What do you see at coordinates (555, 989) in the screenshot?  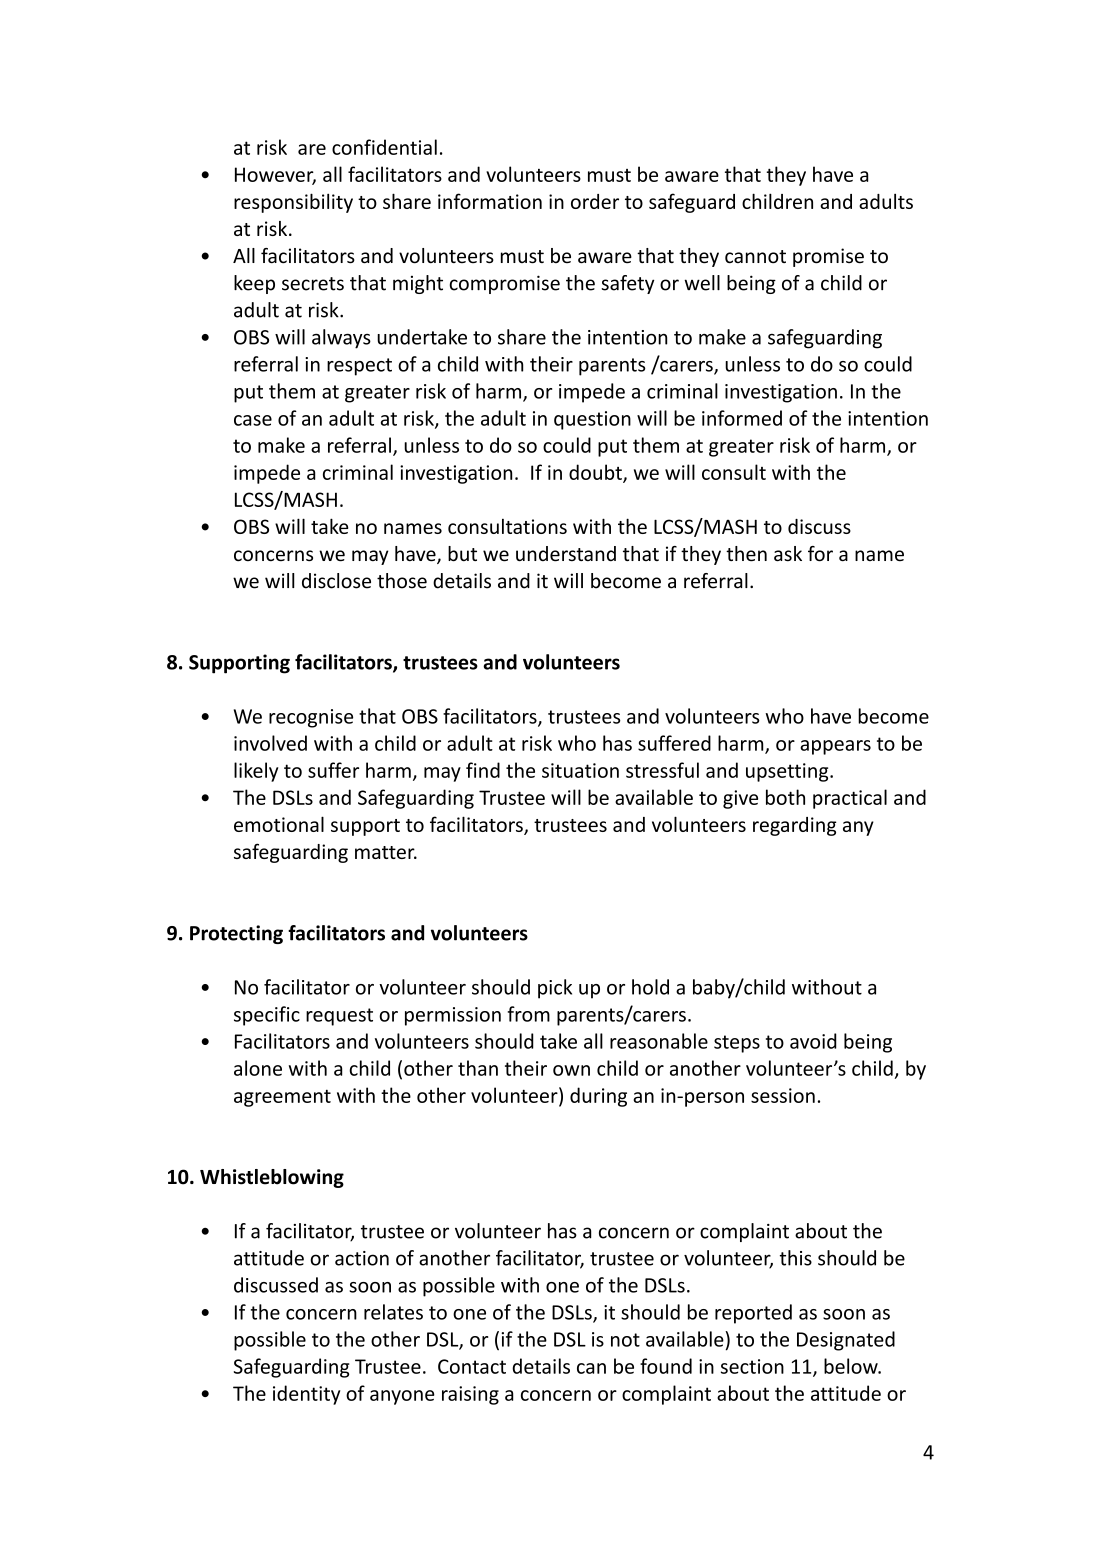 I see `pick` at bounding box center [555, 989].
